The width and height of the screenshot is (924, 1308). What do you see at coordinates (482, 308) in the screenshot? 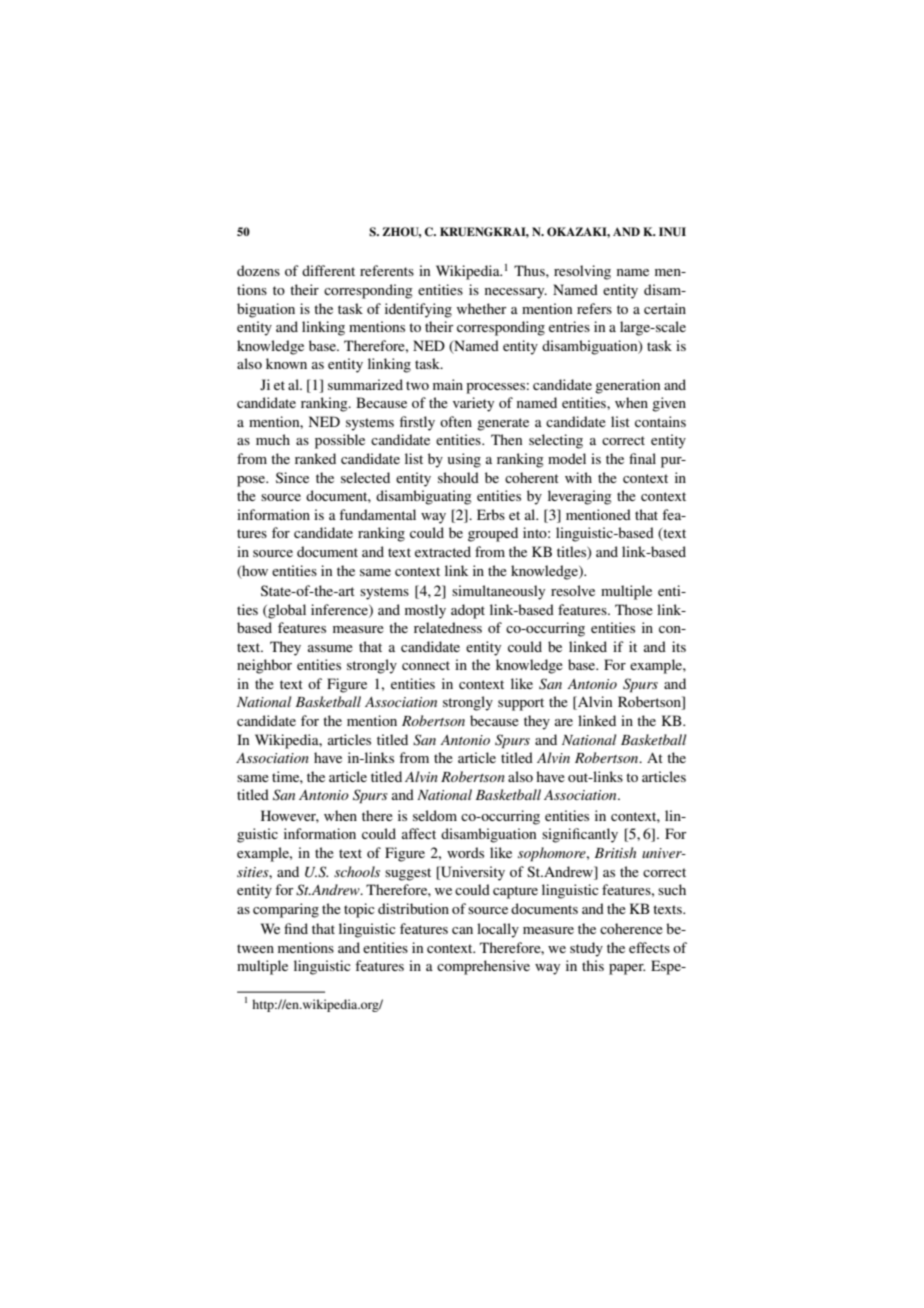
I see `whether` at bounding box center [482, 308].
